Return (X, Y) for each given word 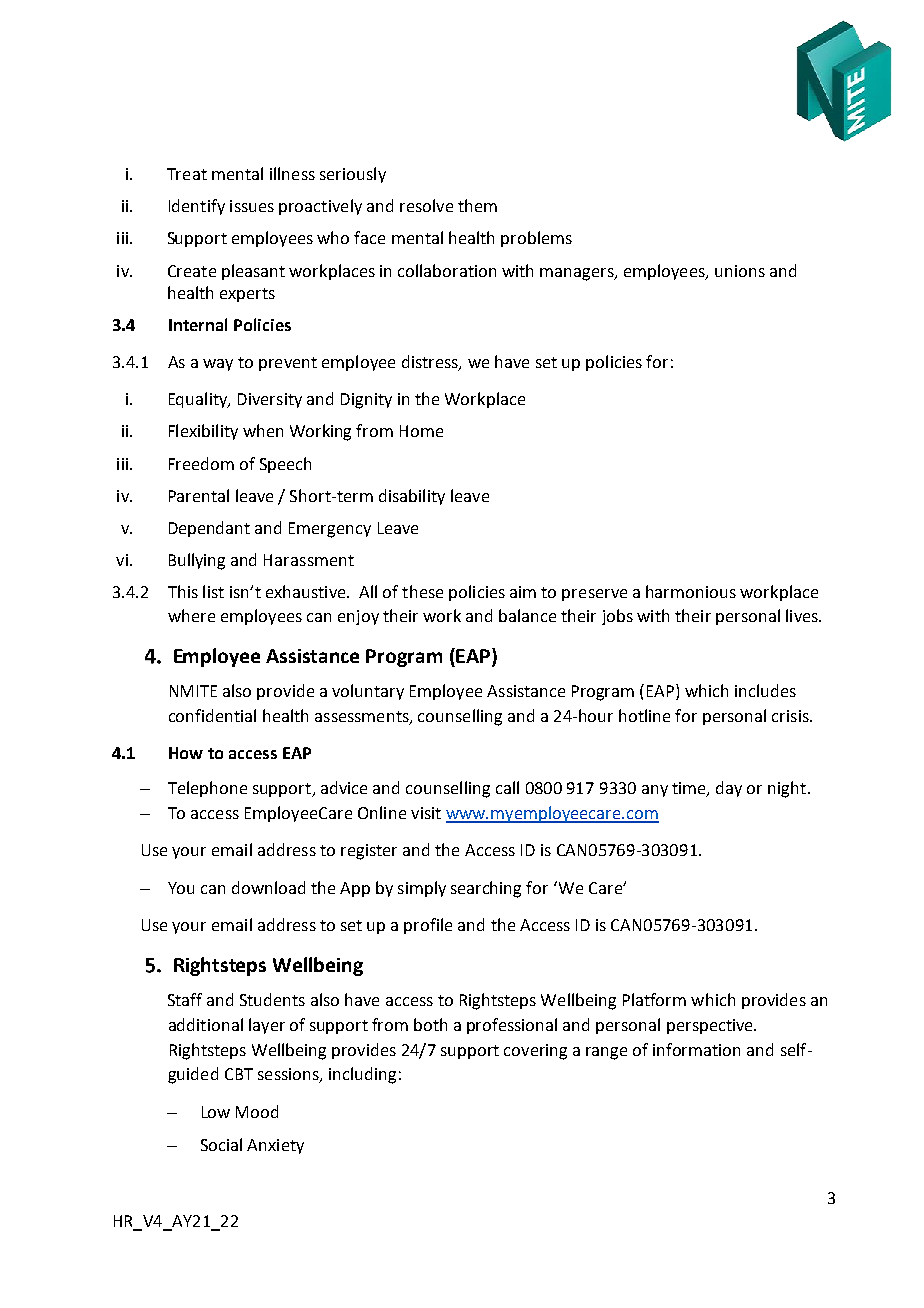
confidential (212, 715)
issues (252, 206)
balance (527, 615)
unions (740, 271)
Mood (257, 1111)
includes (765, 690)
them (477, 205)
